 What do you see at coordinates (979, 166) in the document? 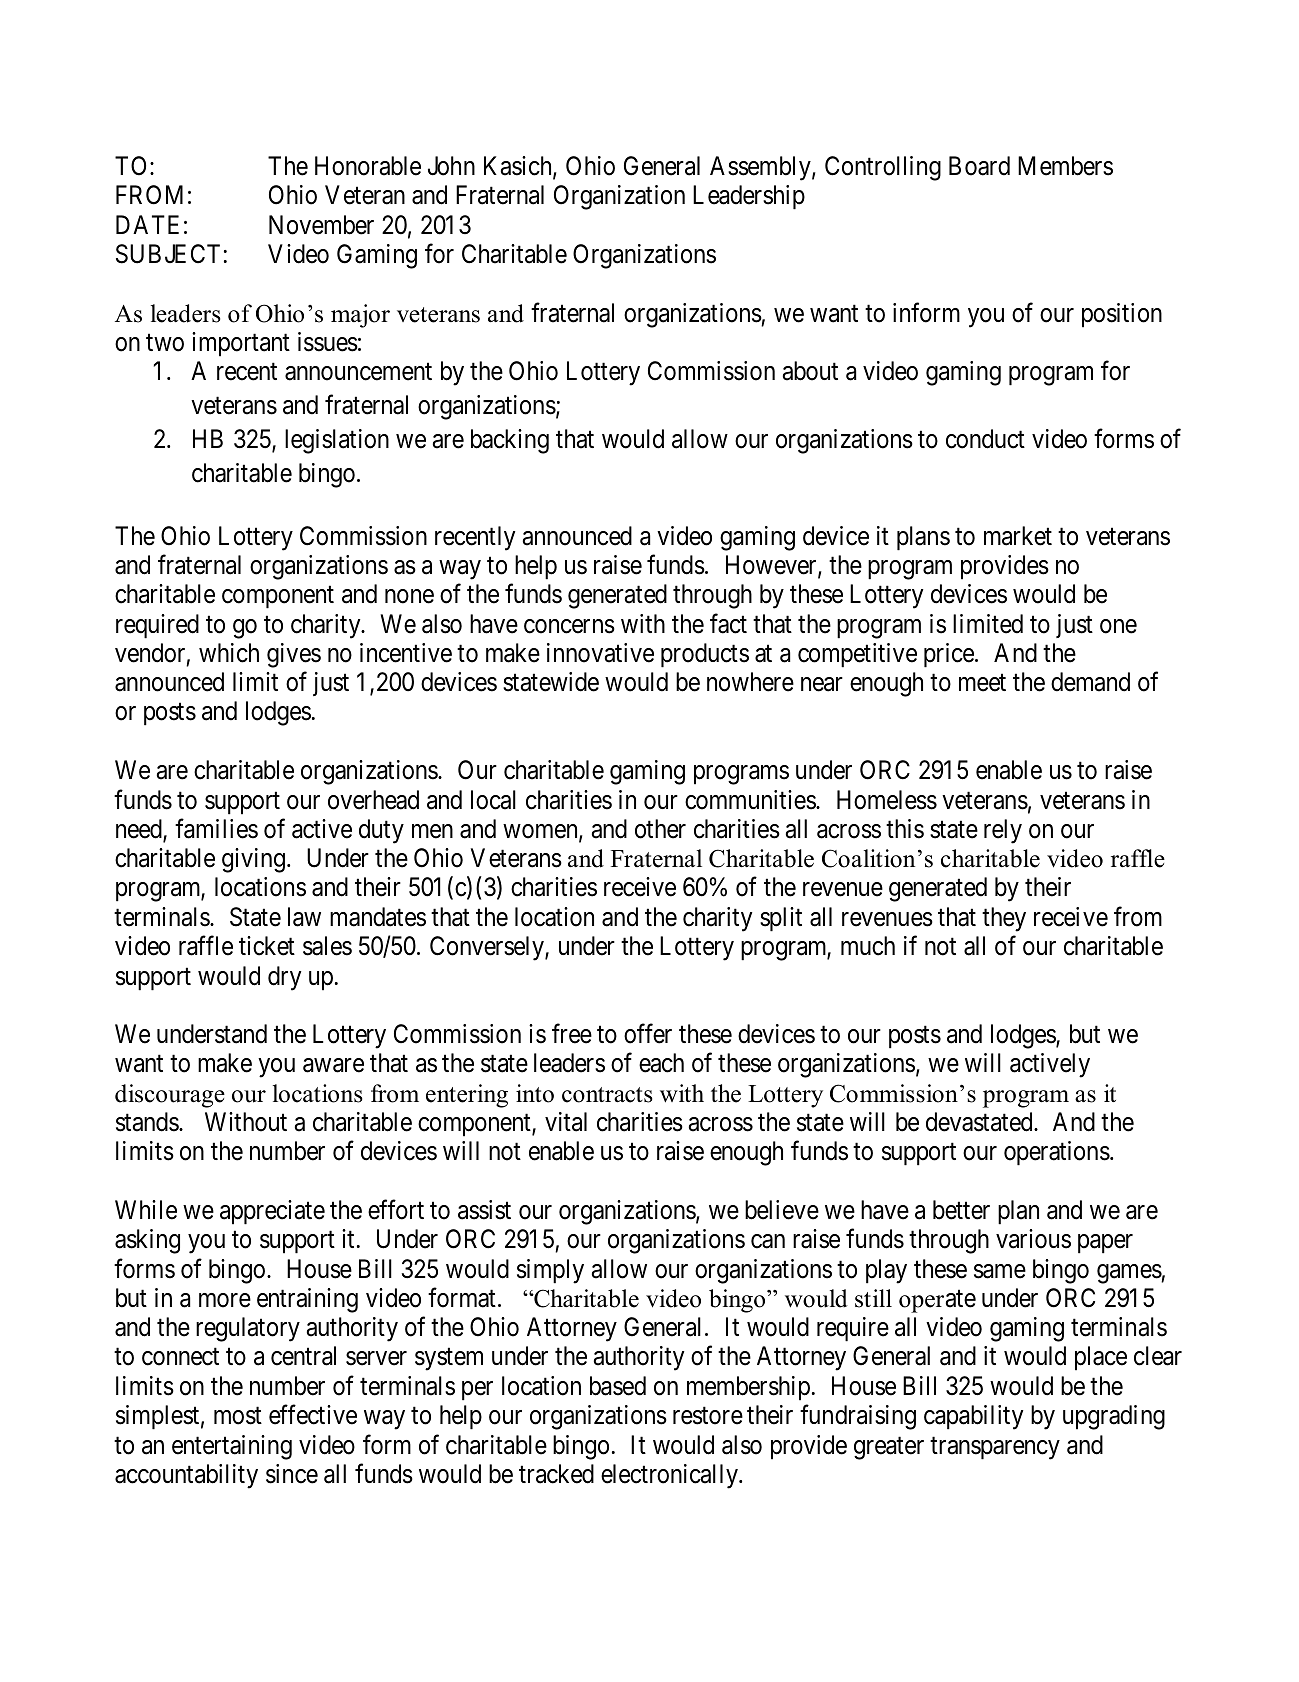
I see `Board` at bounding box center [979, 166].
